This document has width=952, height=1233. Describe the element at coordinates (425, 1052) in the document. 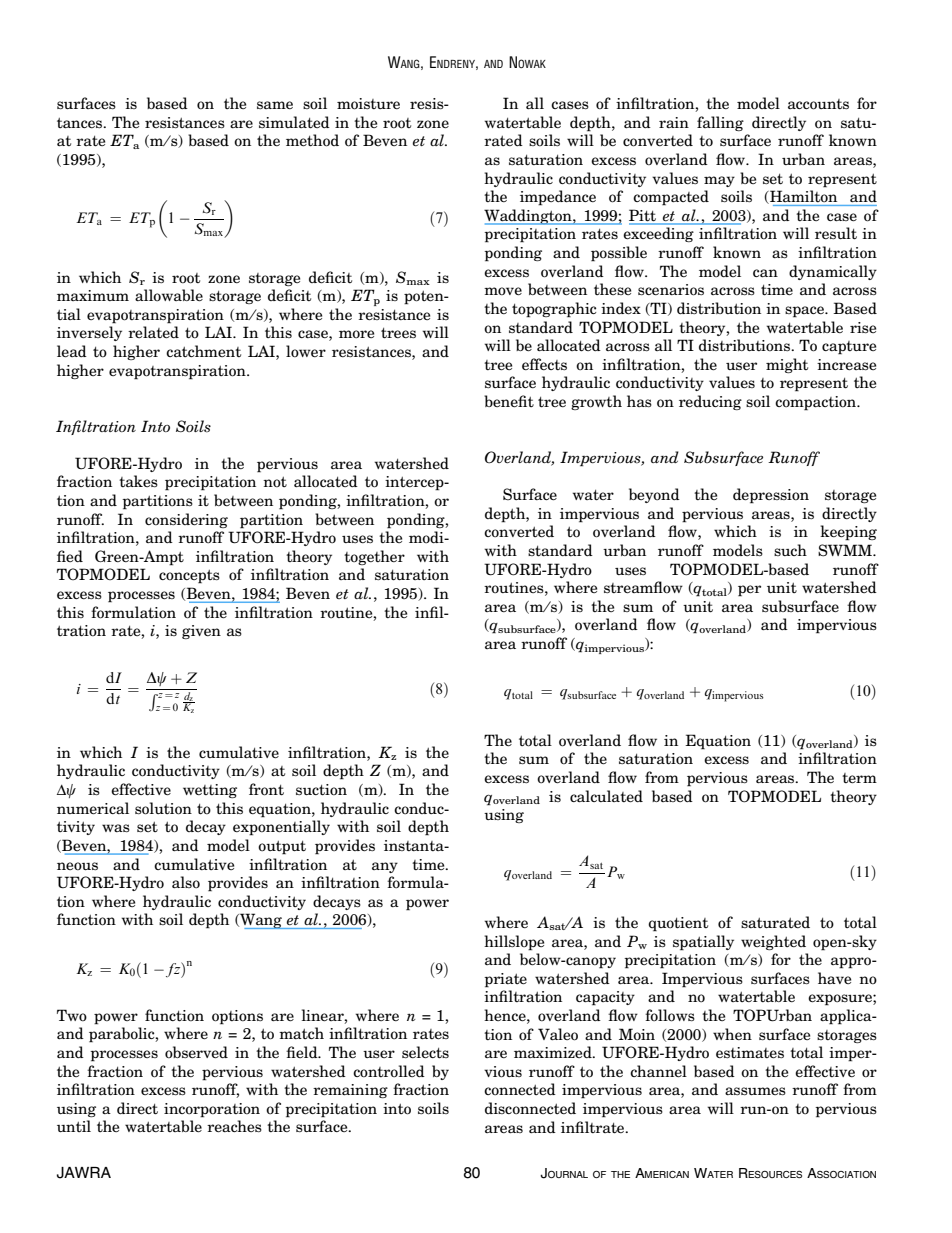

I see `selects` at that location.
